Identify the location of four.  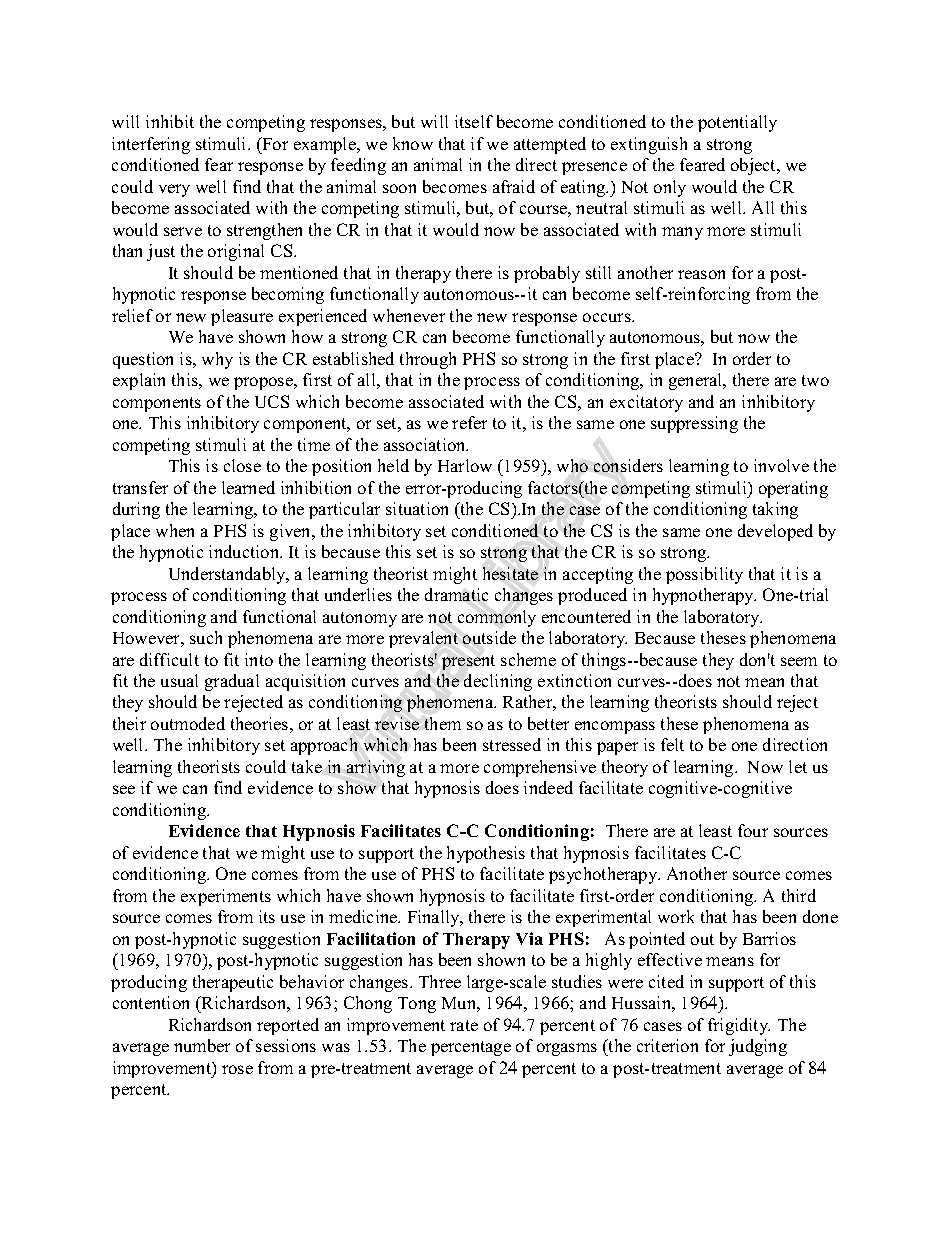
(753, 830).
